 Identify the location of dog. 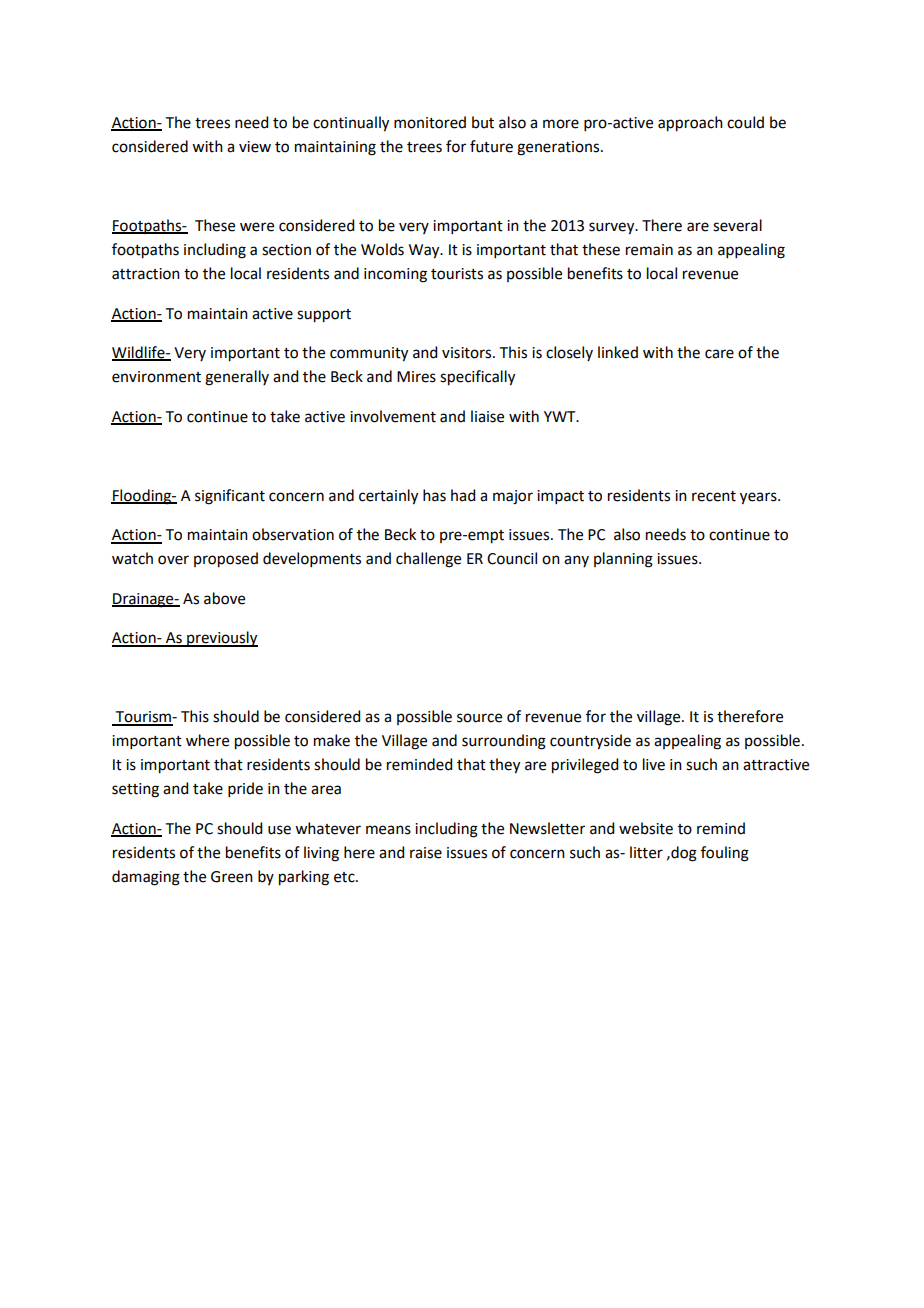
(683, 854).
